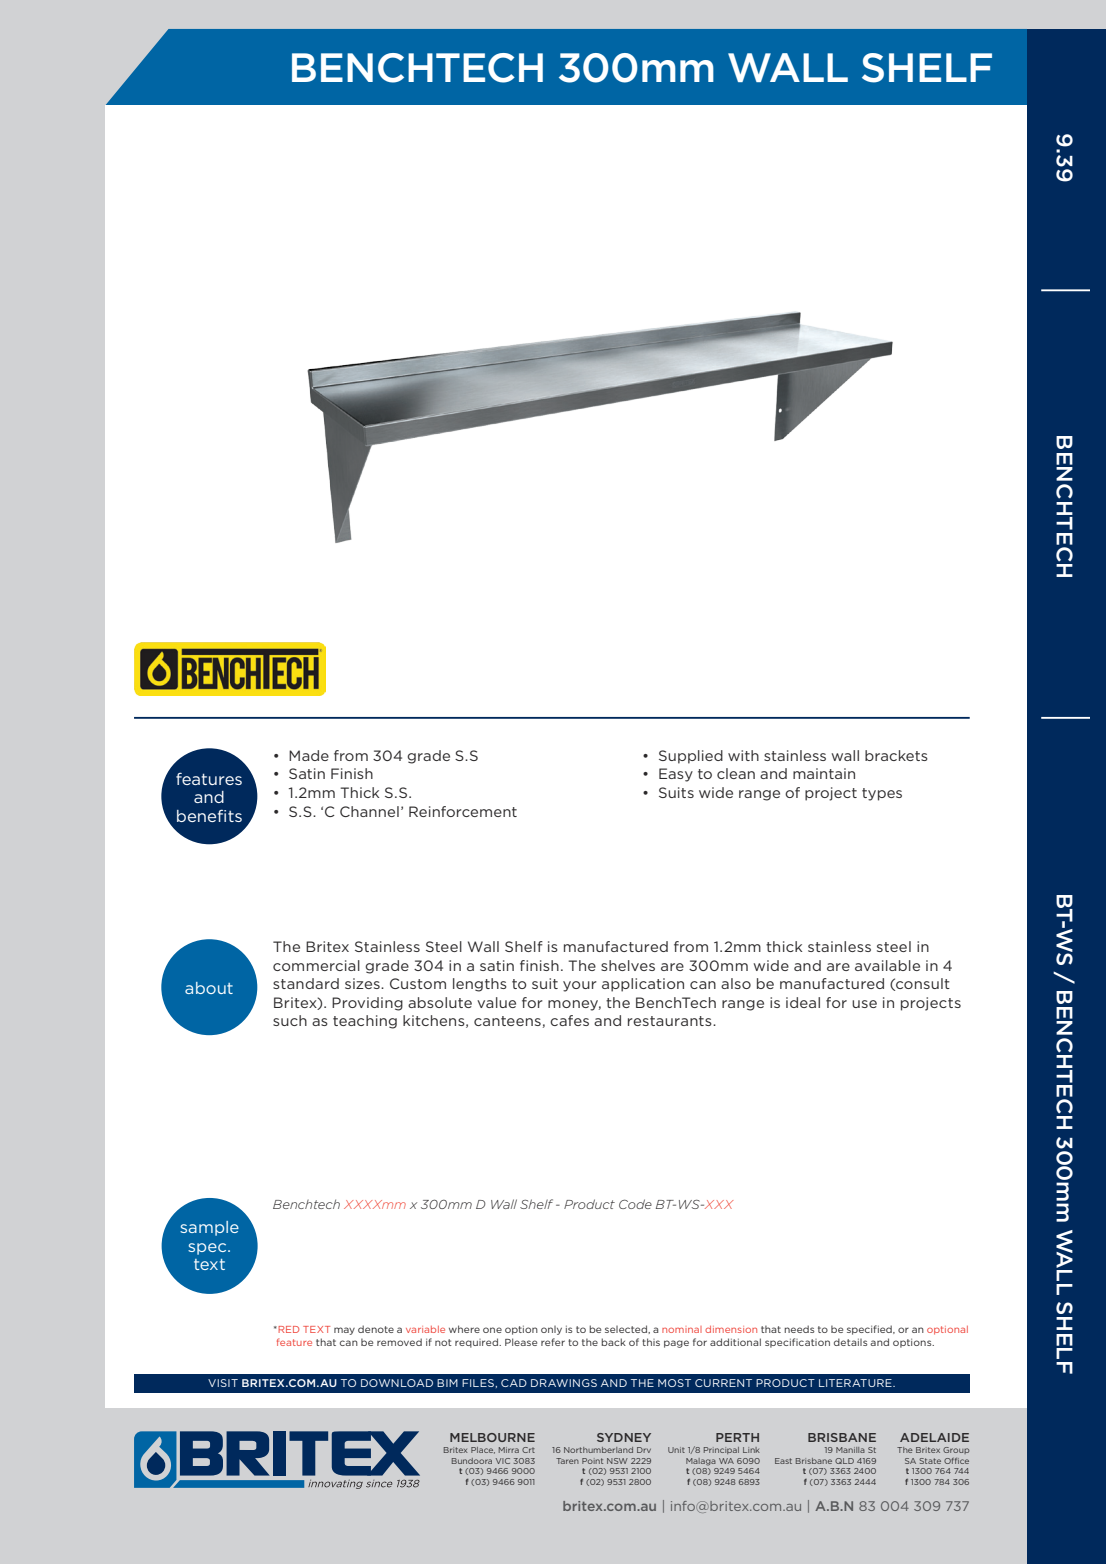  I want to click on details, so click(850, 1342).
